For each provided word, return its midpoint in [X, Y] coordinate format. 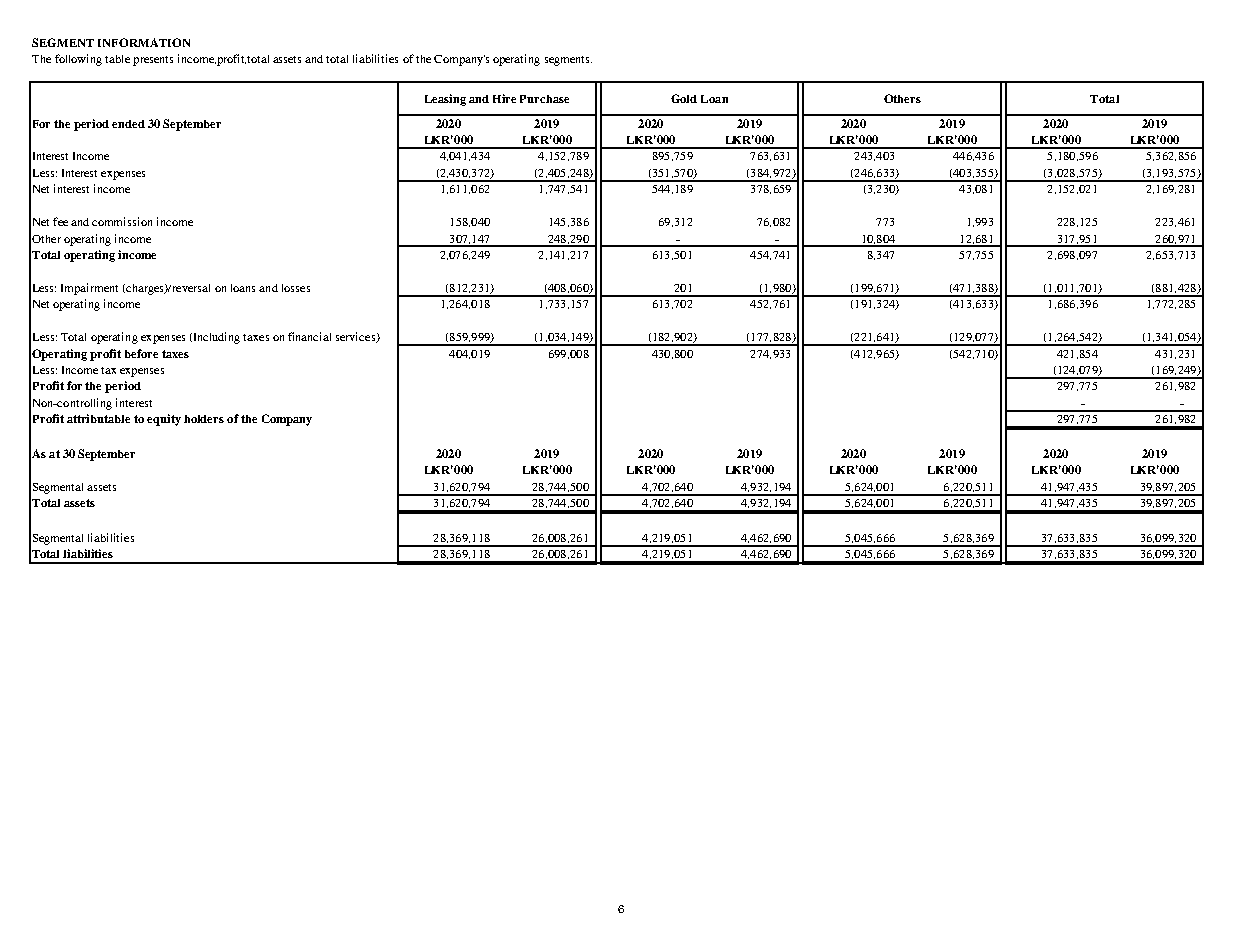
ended [128, 124]
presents [153, 61]
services [357, 337]
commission [122, 221]
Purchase [544, 99]
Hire [504, 98]
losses [296, 288]
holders [204, 419]
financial [309, 336]
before [141, 353]
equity [164, 420]
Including [215, 338]
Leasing [445, 100]
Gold [684, 98]
